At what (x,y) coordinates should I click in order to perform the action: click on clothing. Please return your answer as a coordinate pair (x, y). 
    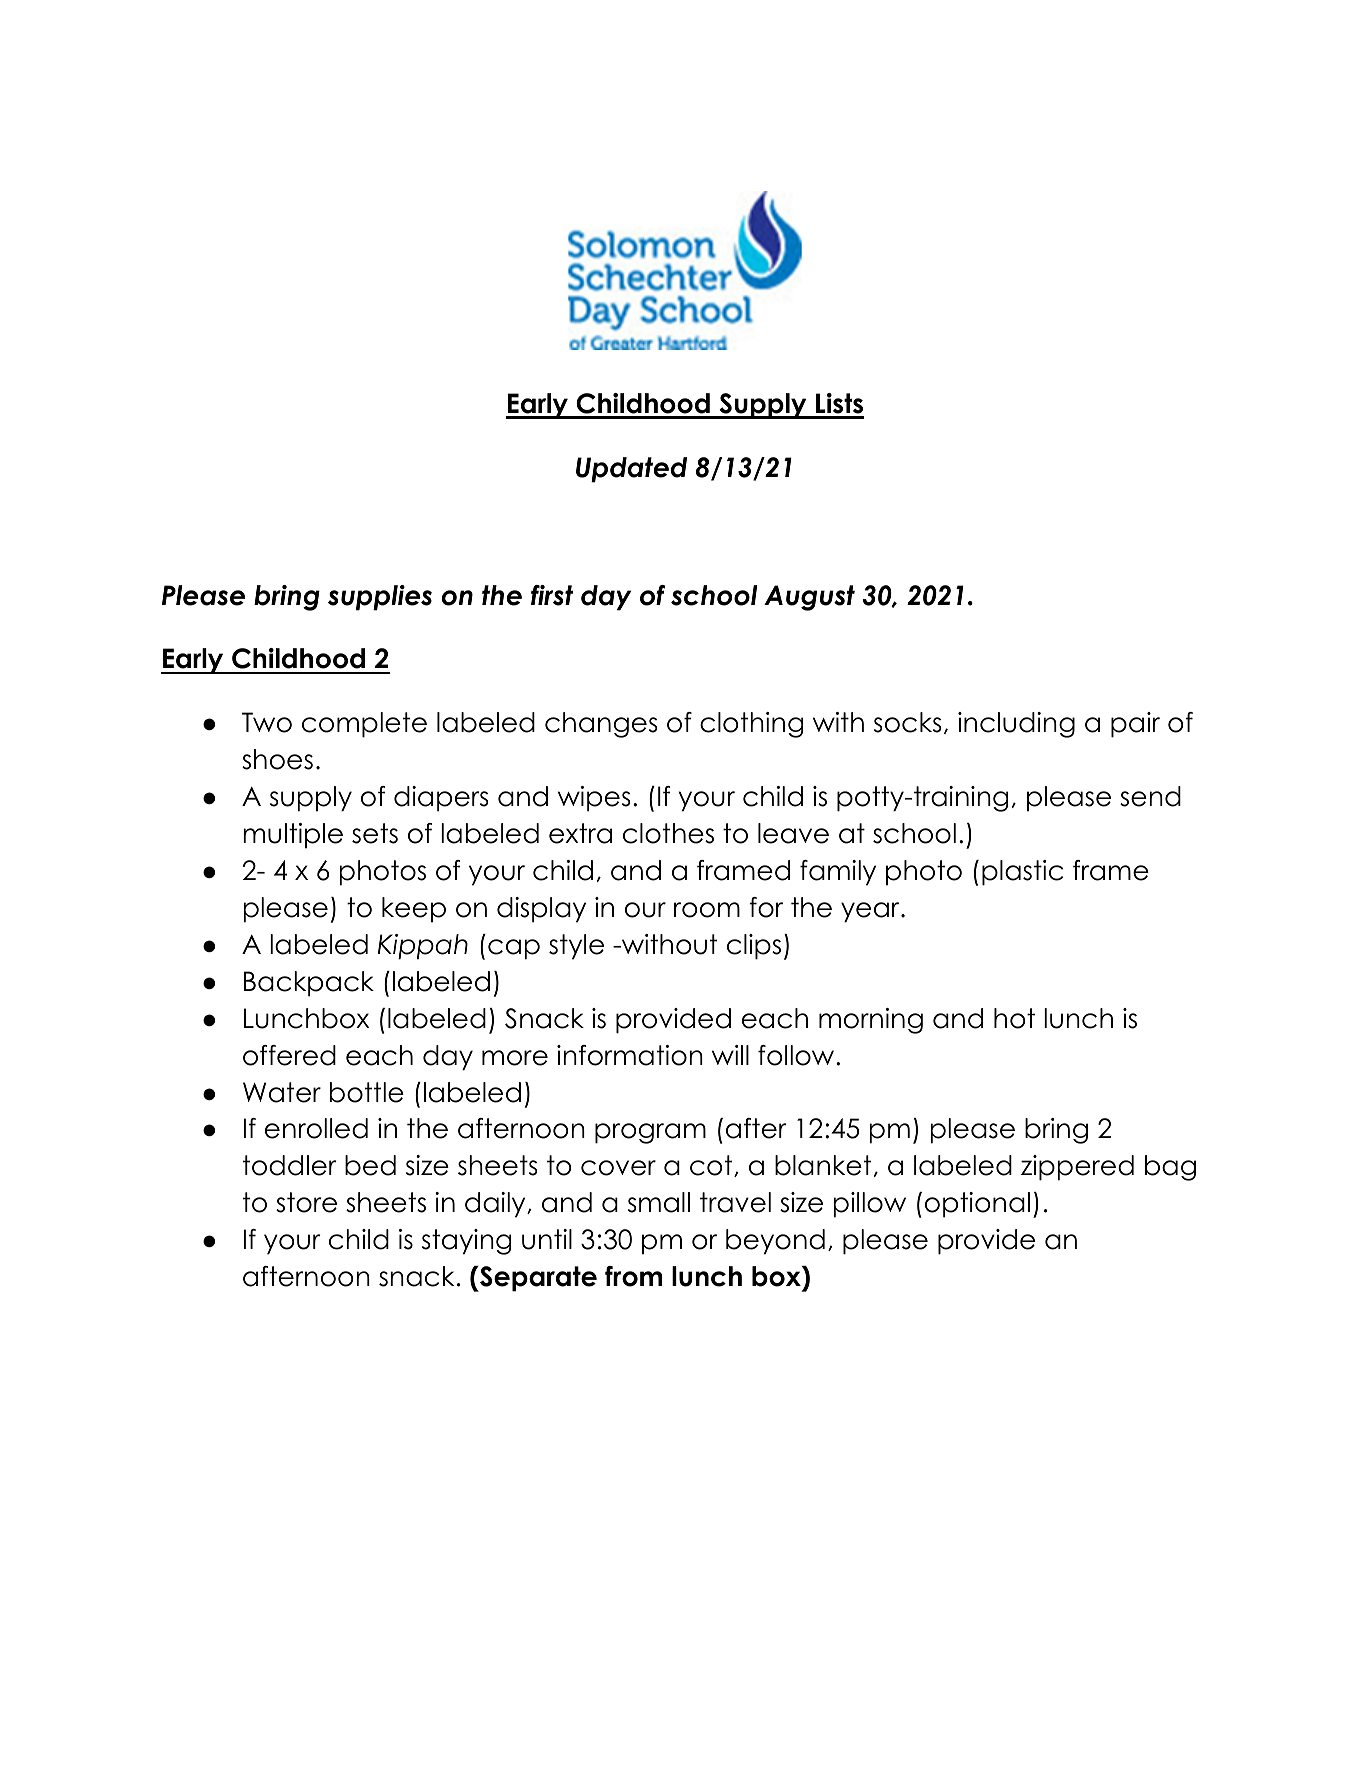
    Looking at the image, I should click on (751, 725).
